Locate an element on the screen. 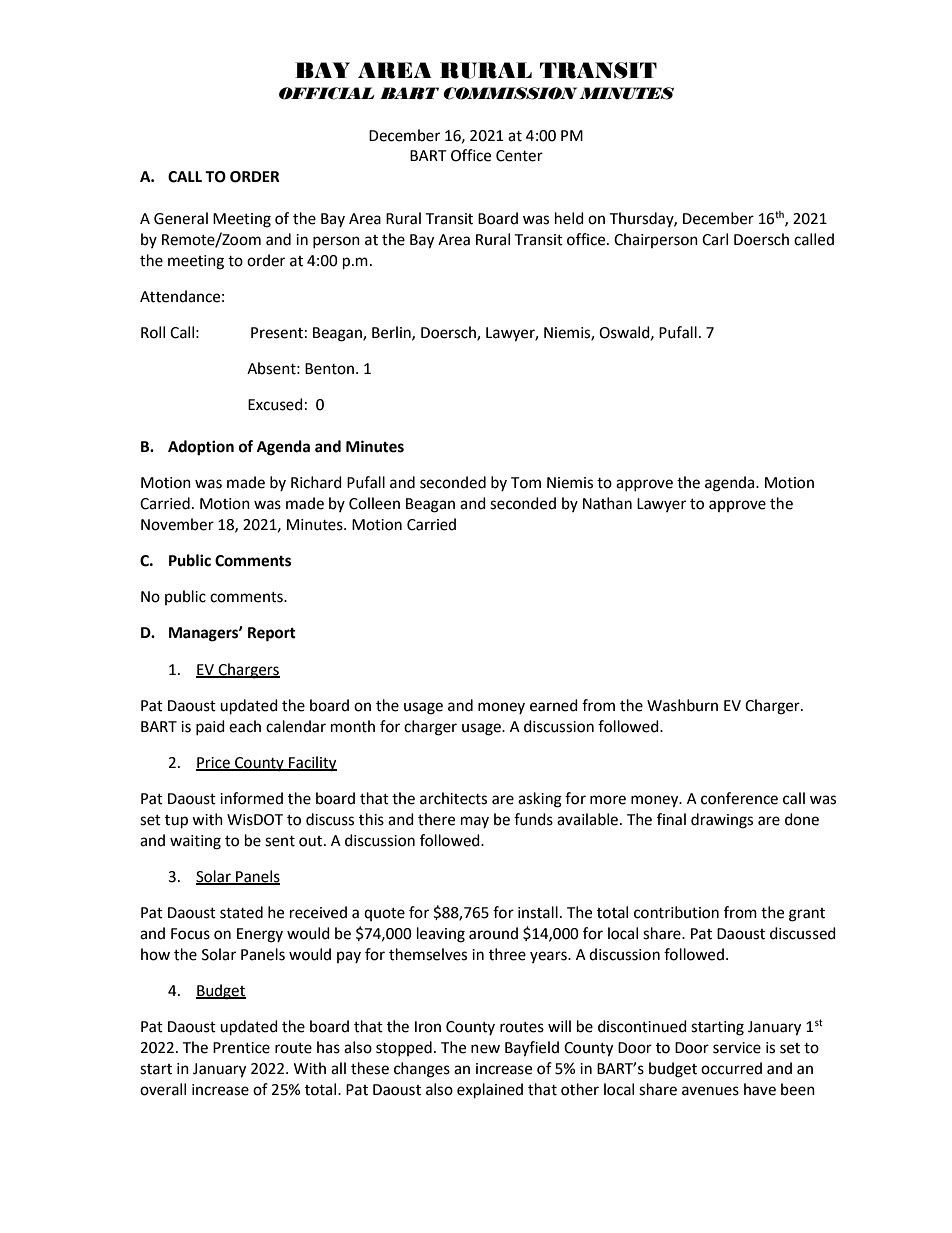 The width and height of the screenshot is (952, 1233). Excused is located at coordinates (275, 404).
